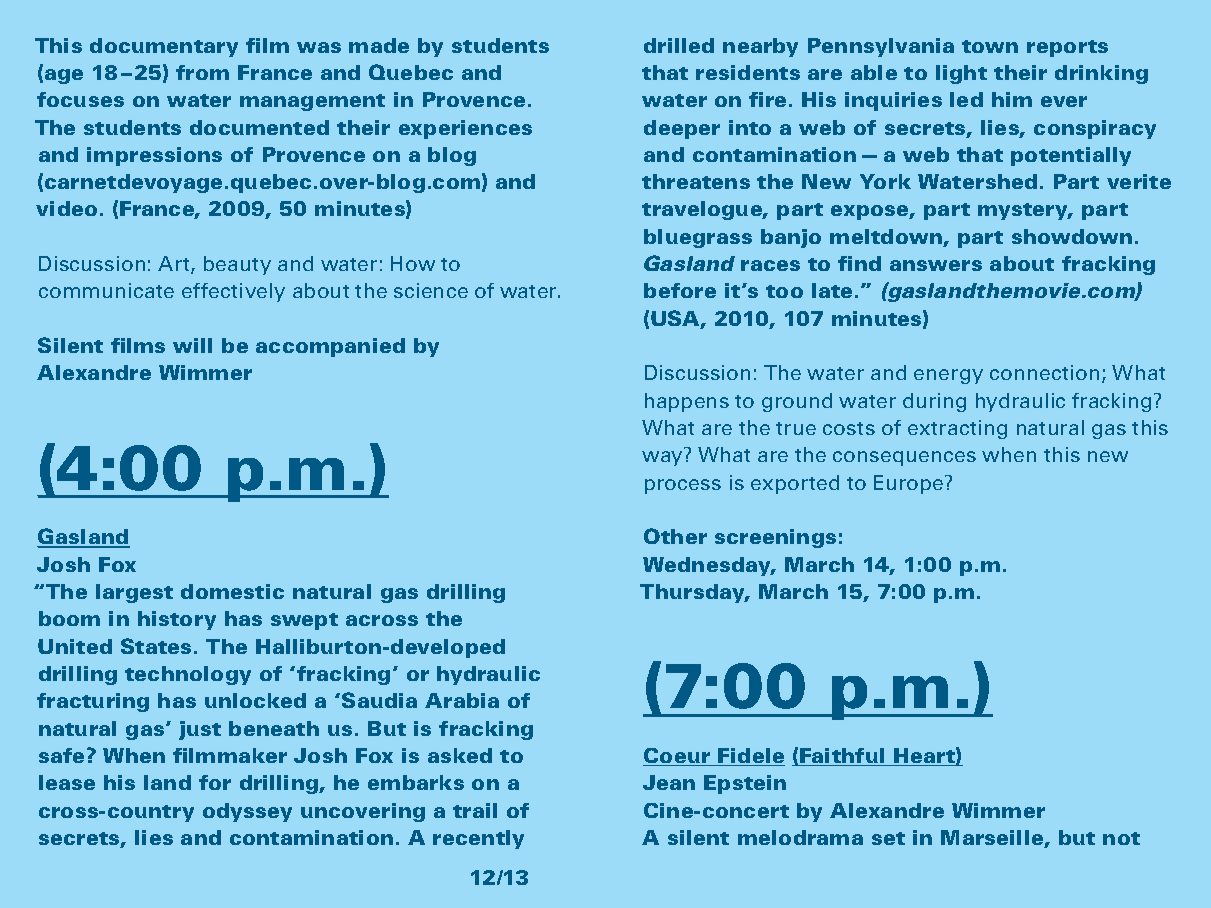 Image resolution: width=1211 pixels, height=908 pixels. What do you see at coordinates (662, 458) in the image?
I see `way` at bounding box center [662, 458].
